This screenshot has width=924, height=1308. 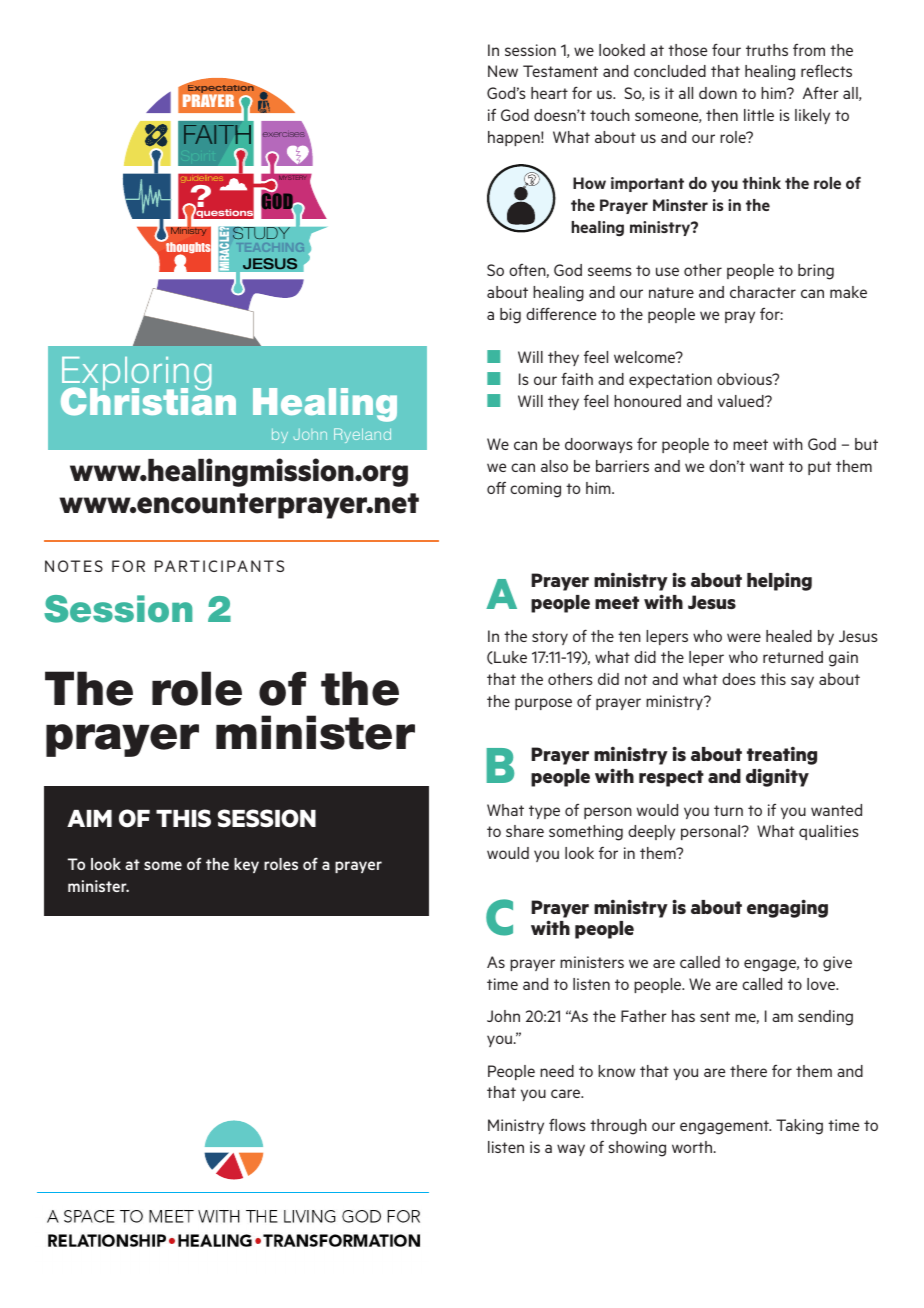 What do you see at coordinates (148, 400) in the screenshot?
I see `Christian` at bounding box center [148, 400].
